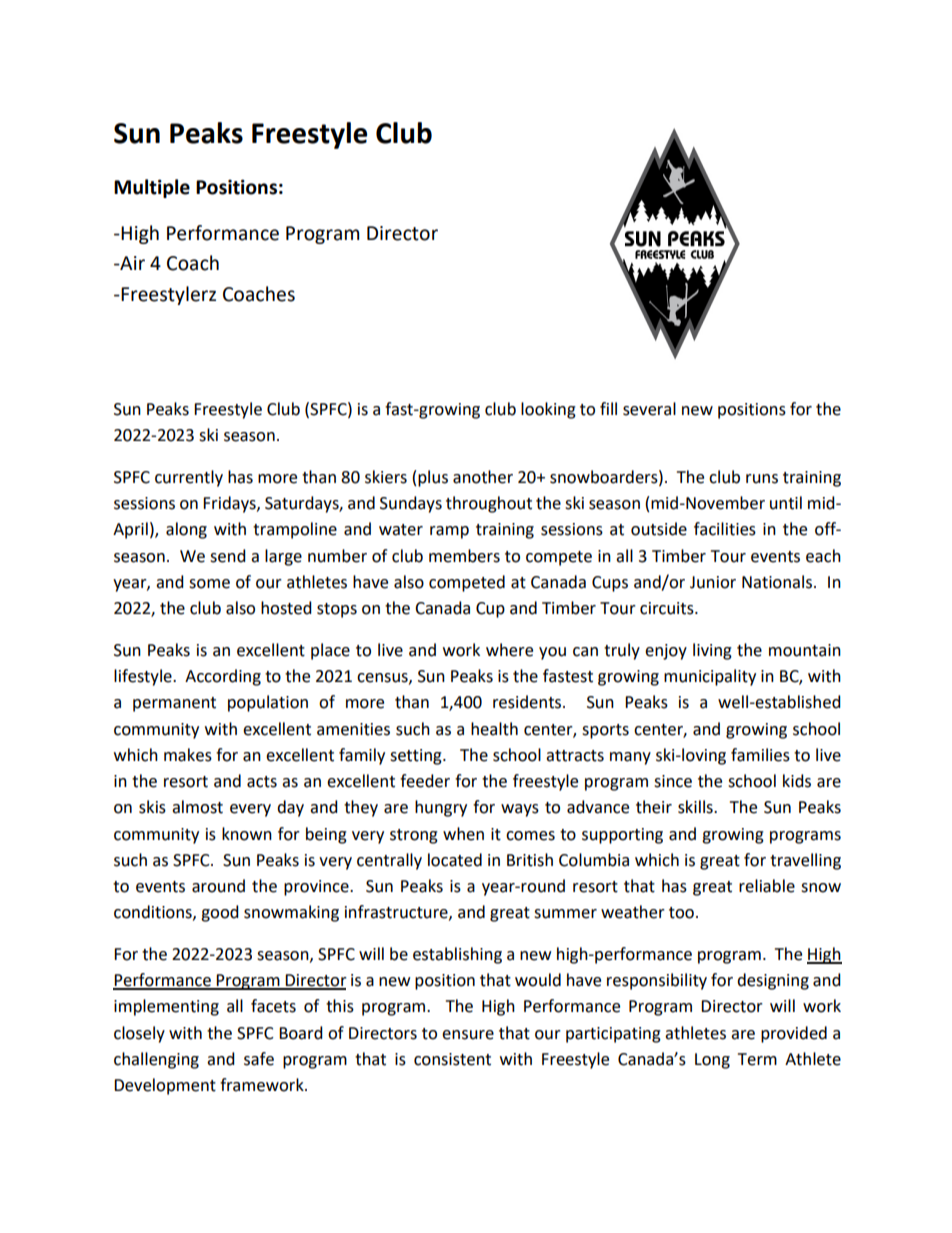 The image size is (952, 1233). I want to click on Multiple, so click(152, 188).
